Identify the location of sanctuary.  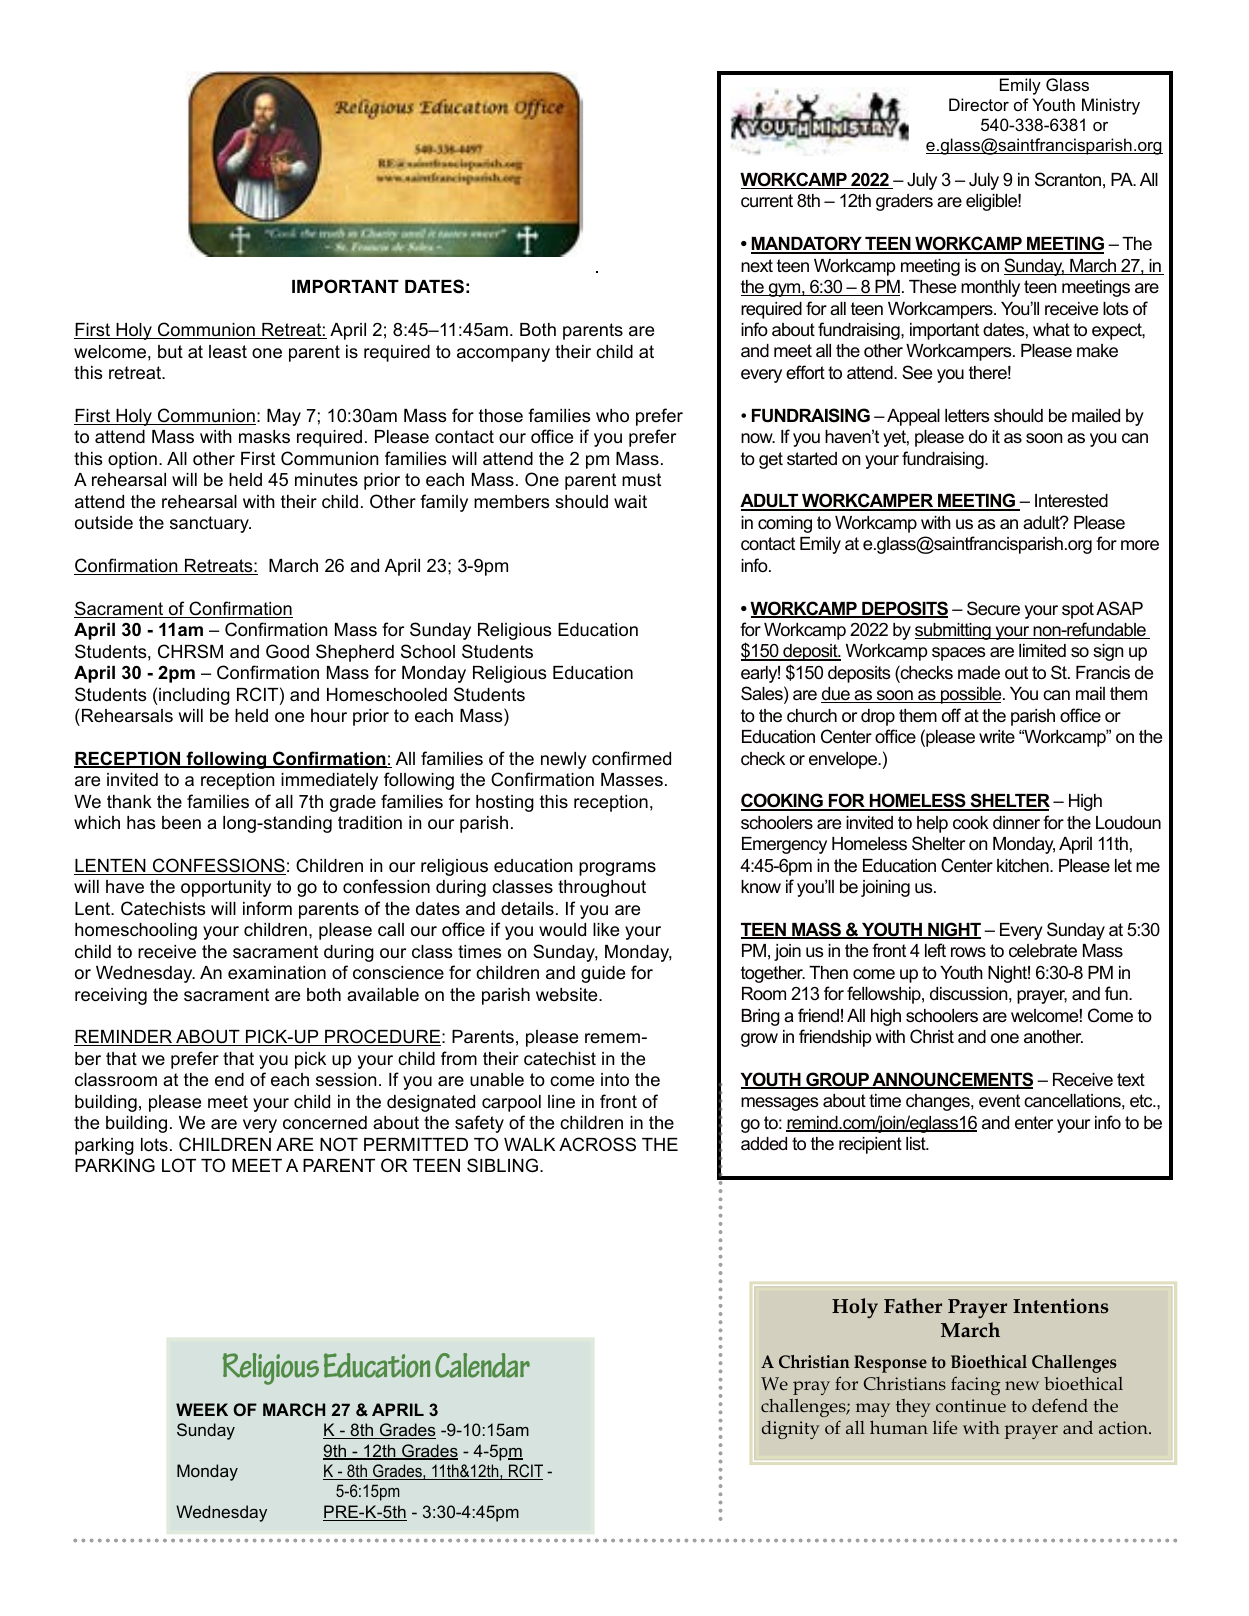
(210, 524).
